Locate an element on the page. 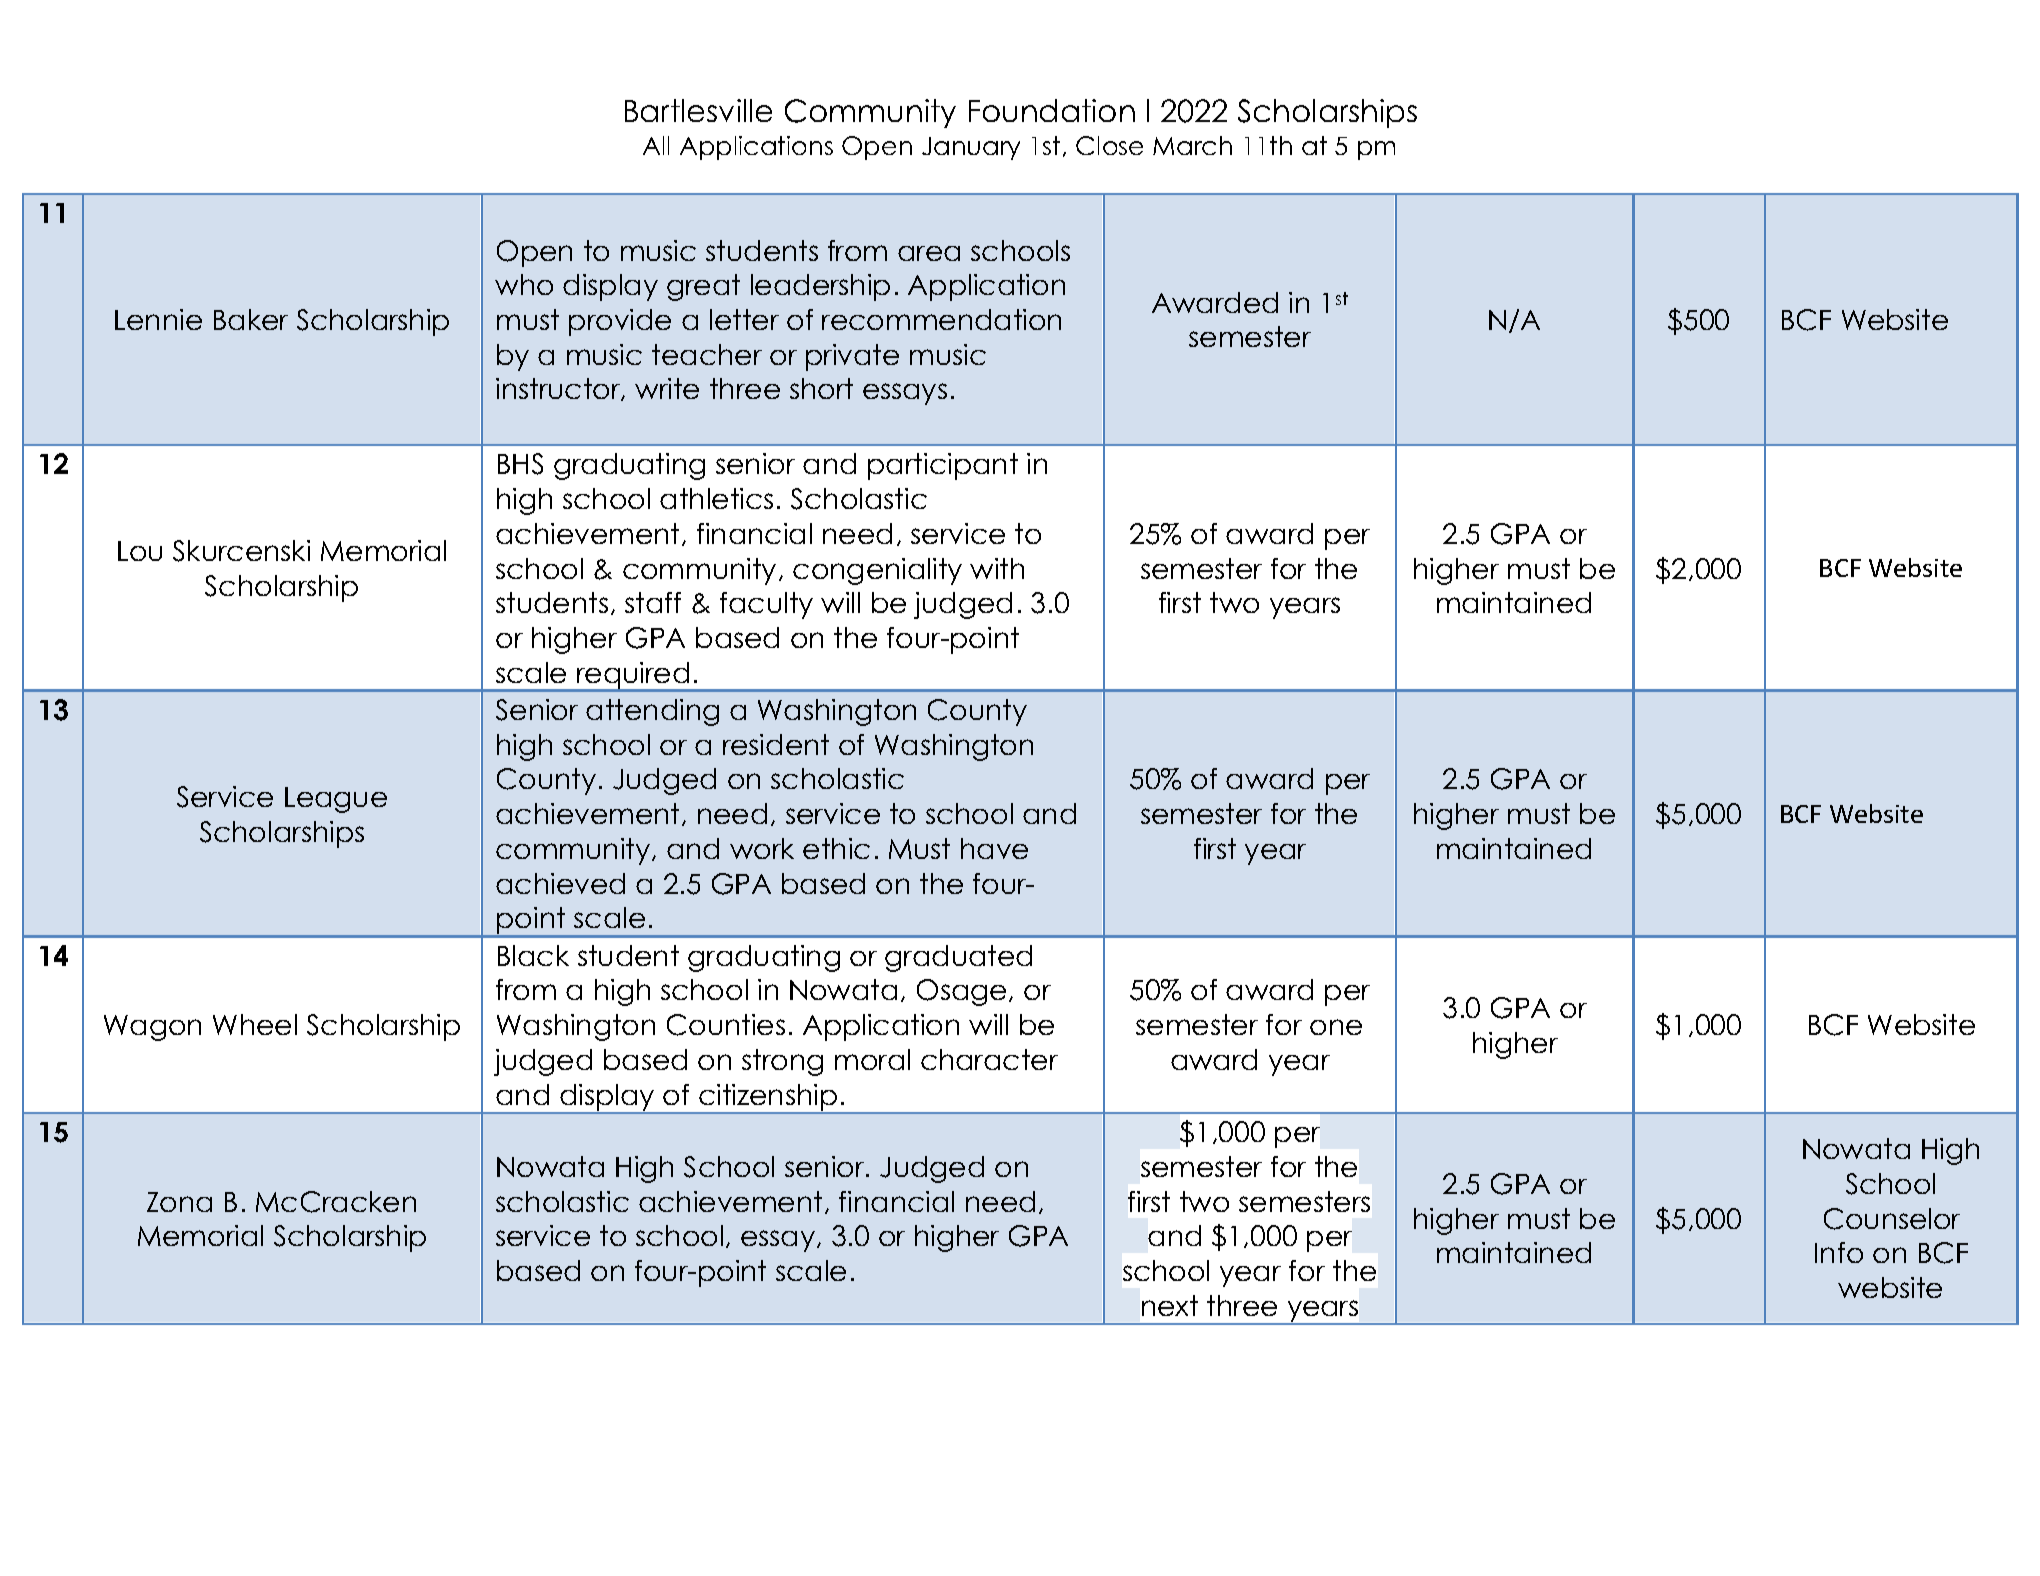  participant is located at coordinates (943, 466).
